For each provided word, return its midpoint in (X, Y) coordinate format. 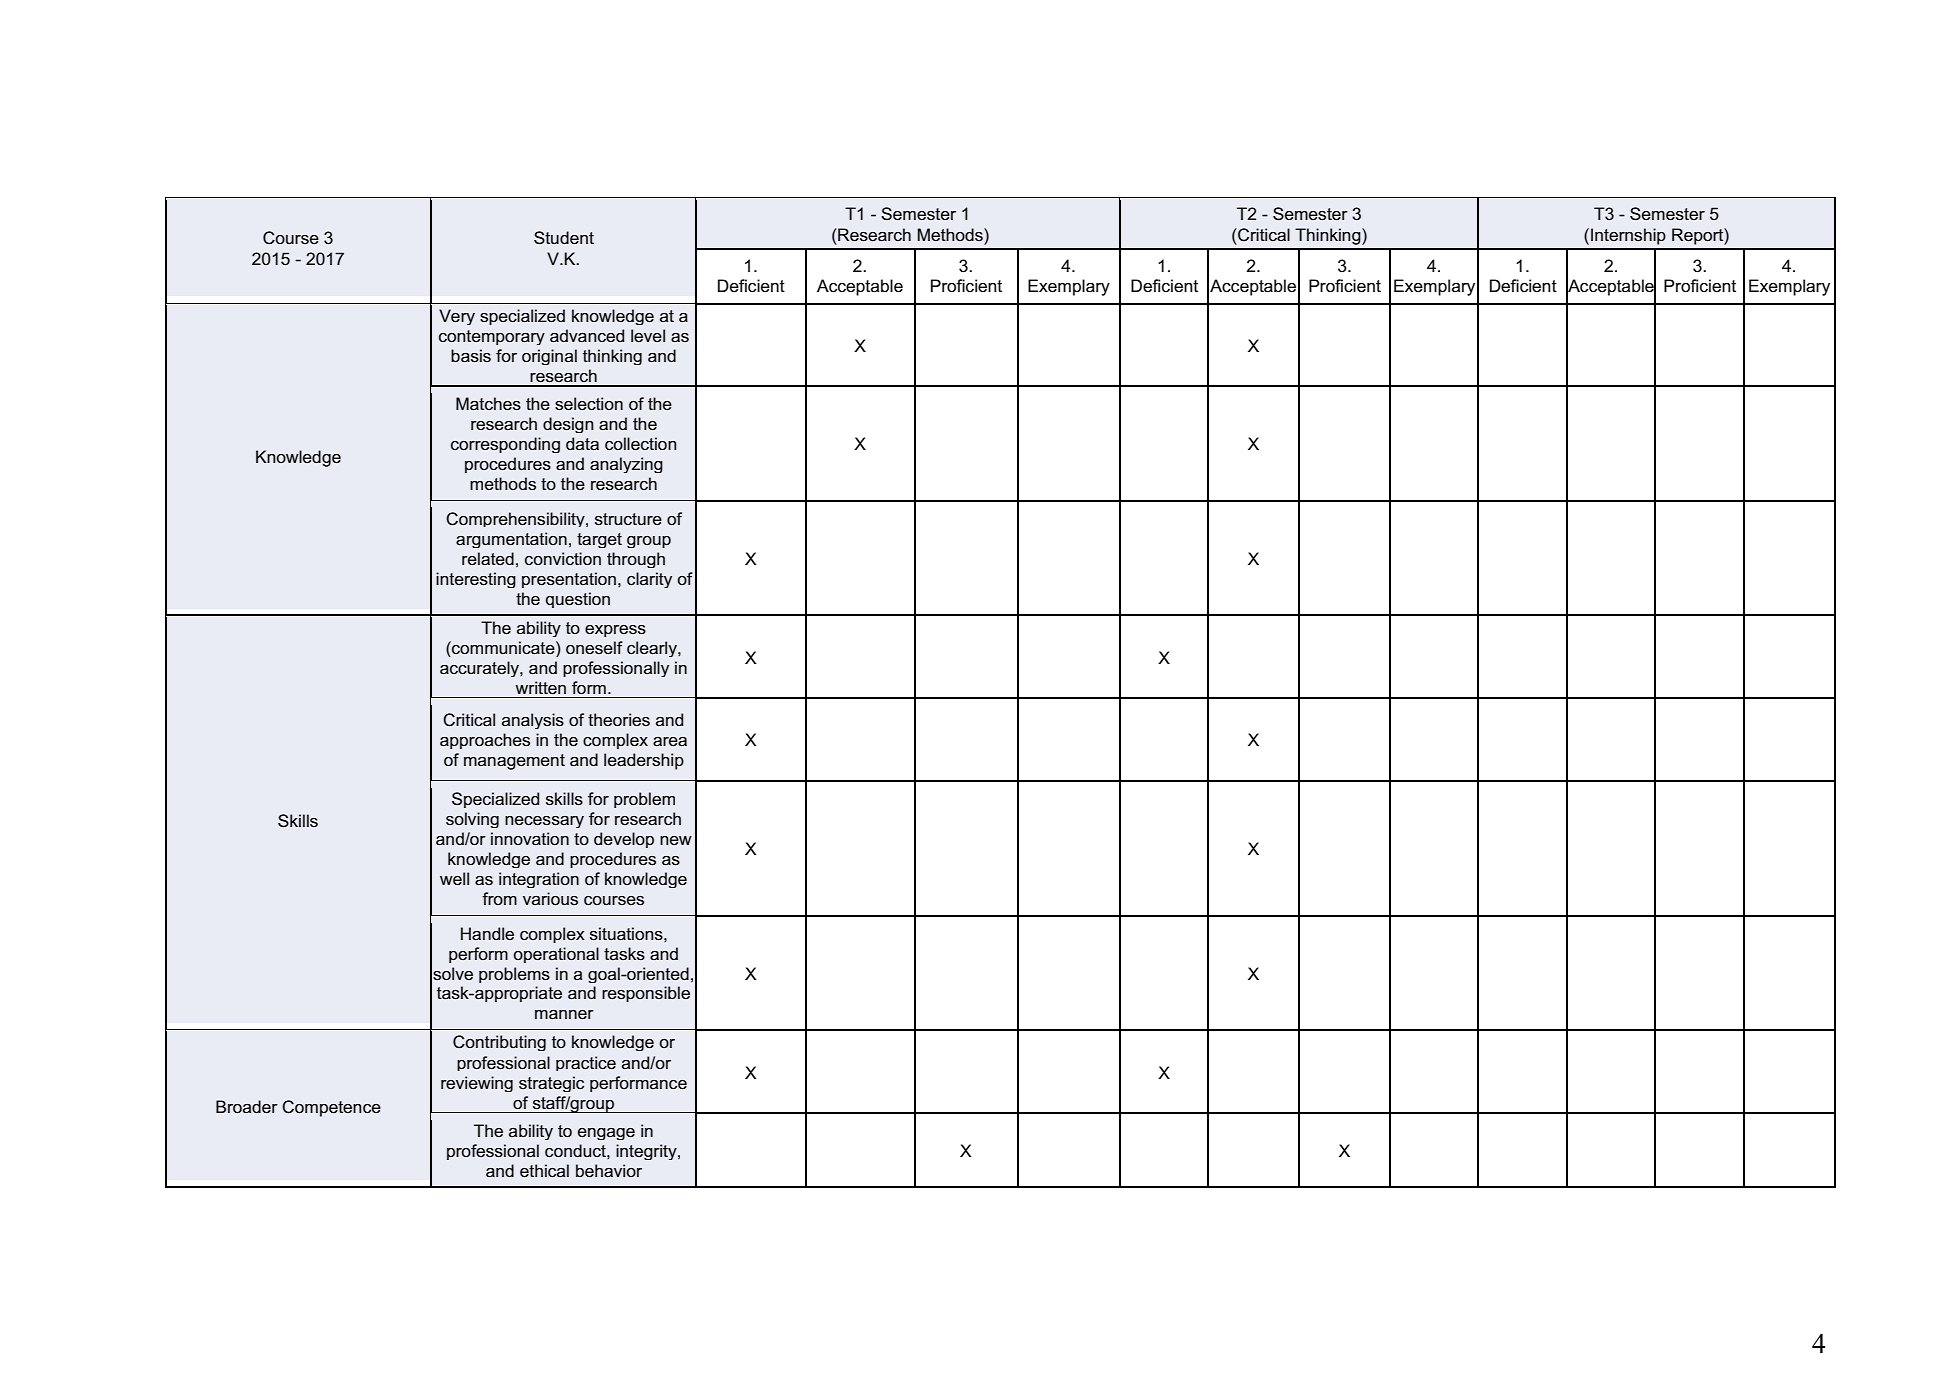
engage (606, 1134)
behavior (609, 1171)
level (648, 335)
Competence (331, 1108)
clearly (653, 649)
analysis (533, 721)
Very (457, 317)
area (670, 741)
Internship (1628, 236)
